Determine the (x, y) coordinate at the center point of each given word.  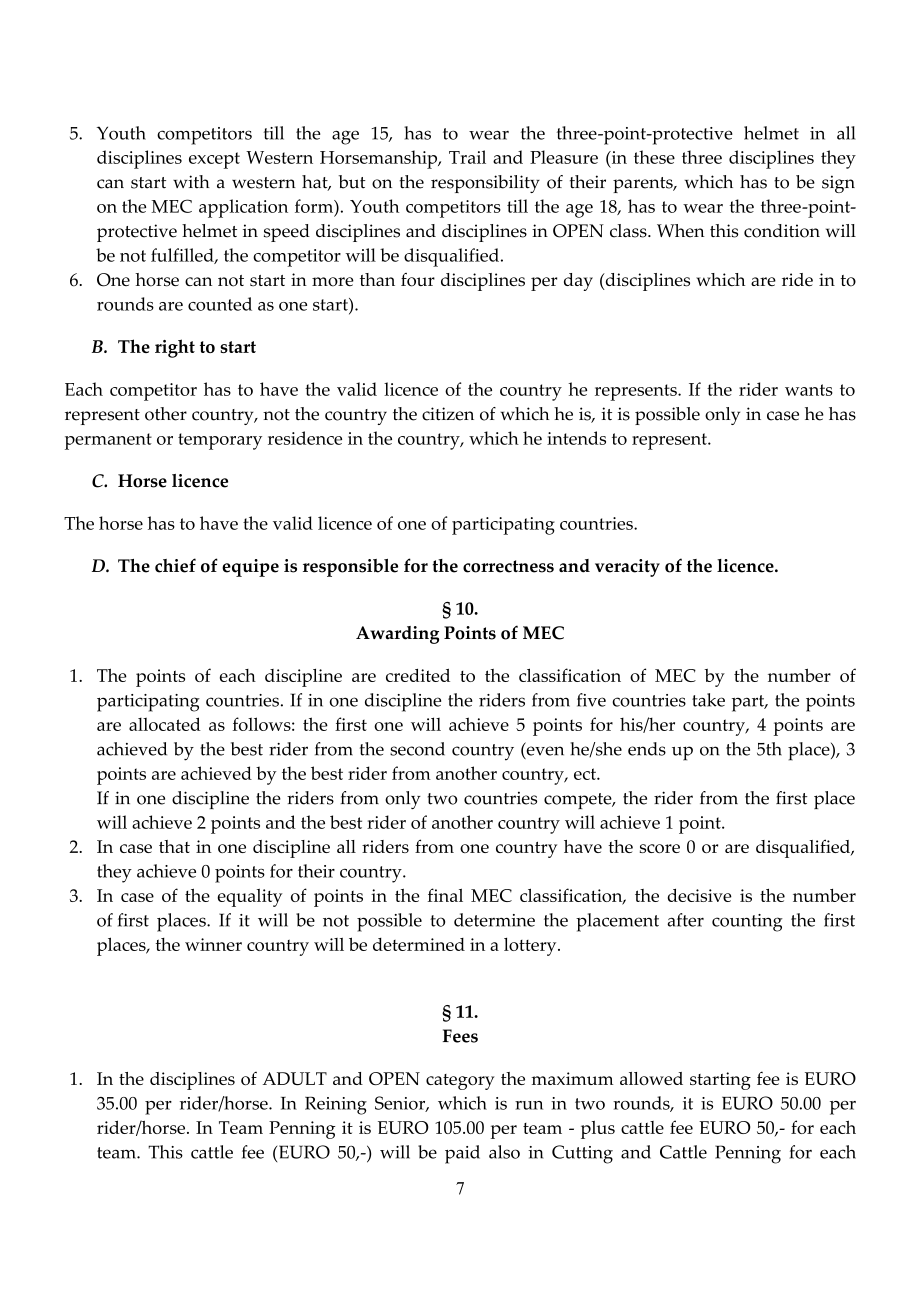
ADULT (295, 1078)
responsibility (485, 184)
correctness (508, 566)
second (417, 749)
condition (782, 231)
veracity (627, 568)
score (660, 848)
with (191, 182)
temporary (220, 441)
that (174, 846)
